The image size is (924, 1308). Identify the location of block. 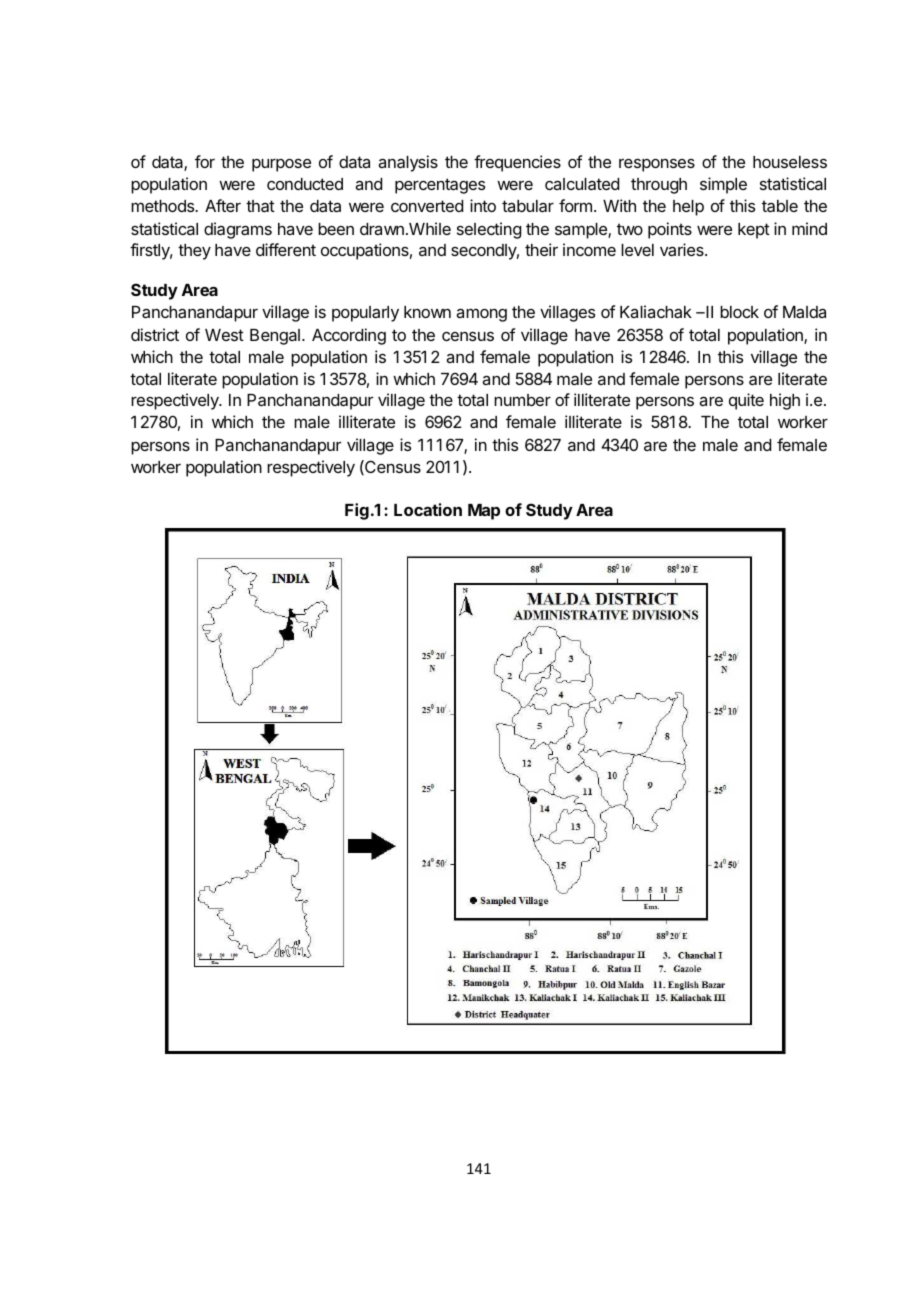
(739, 312).
